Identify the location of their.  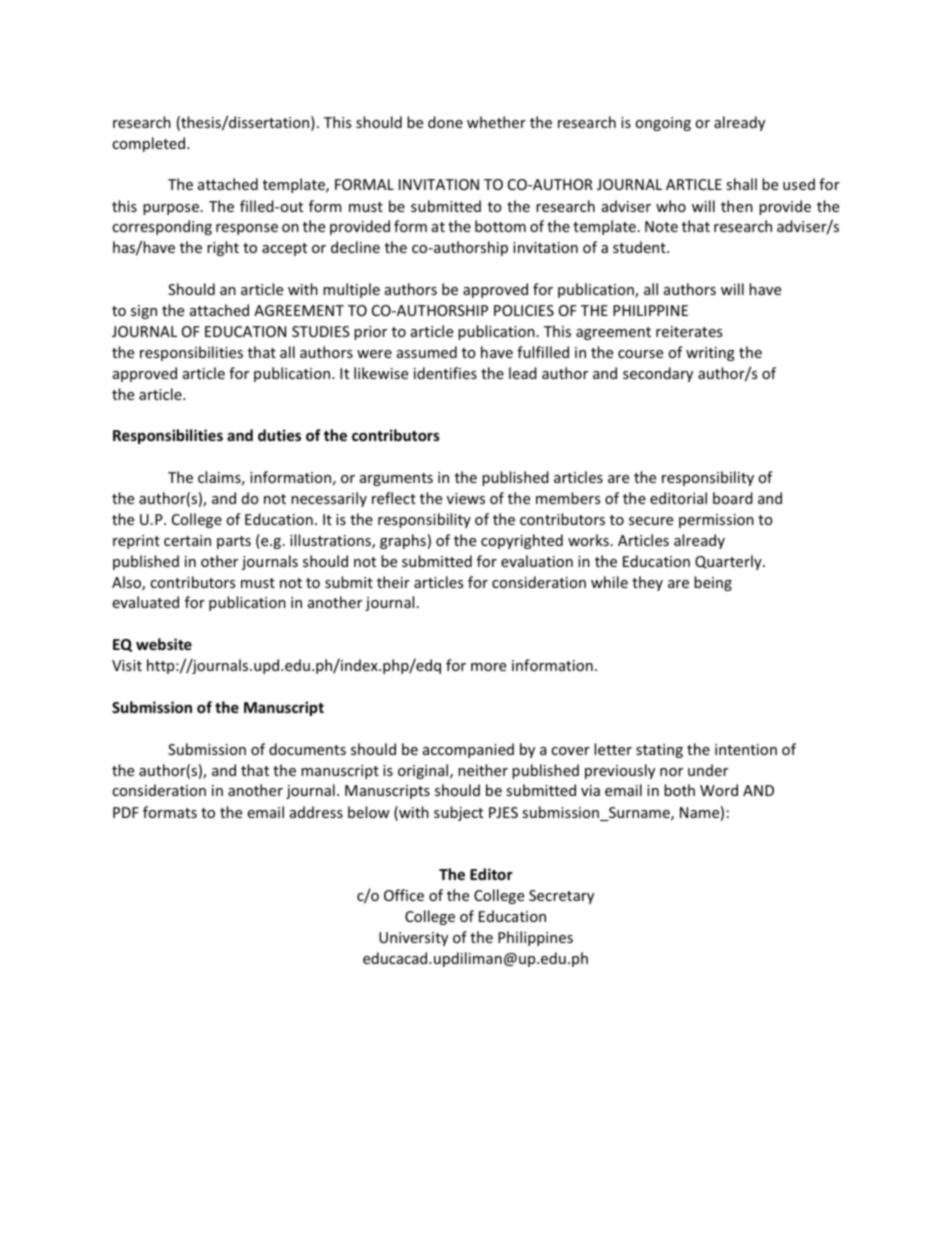
(393, 582).
